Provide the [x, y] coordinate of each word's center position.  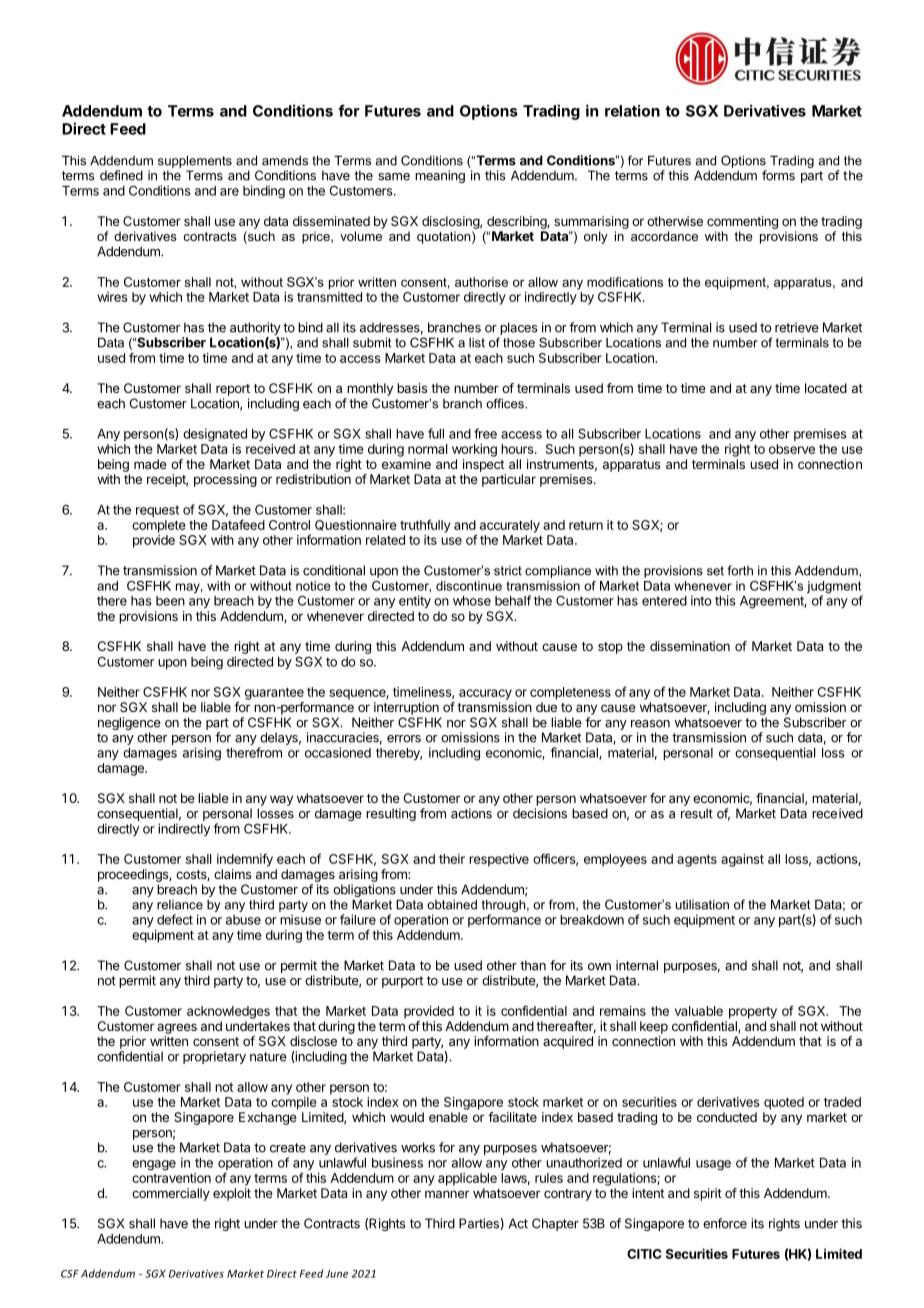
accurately [510, 526]
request [157, 511]
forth [740, 570]
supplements [195, 161]
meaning [440, 176]
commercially [171, 1194]
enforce [725, 1223]
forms [778, 175]
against [742, 860]
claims [232, 874]
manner [447, 1194]
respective [499, 860]
